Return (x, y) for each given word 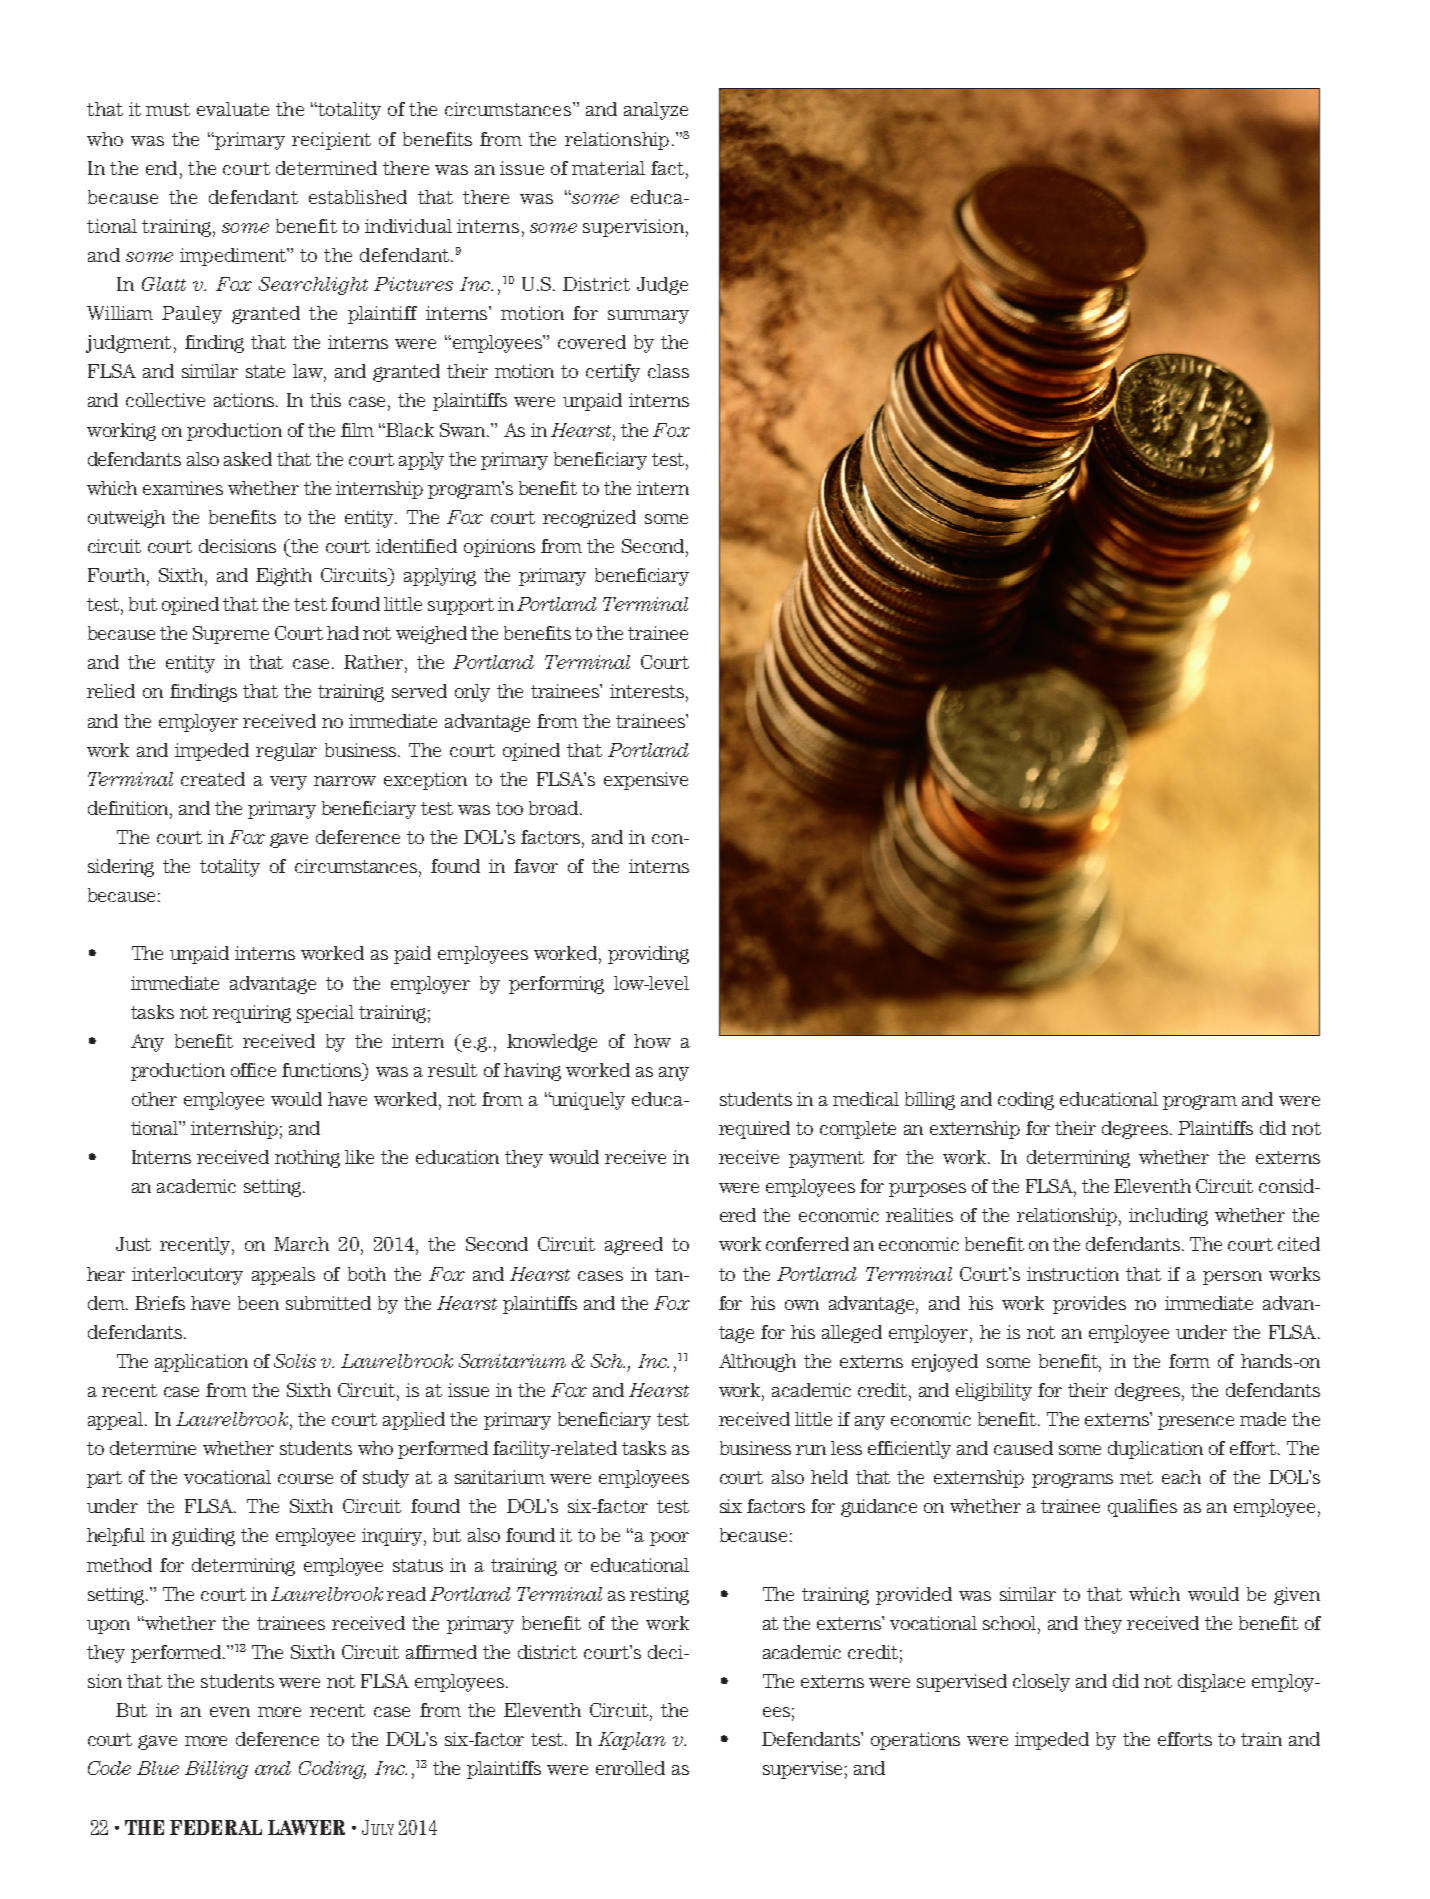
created (213, 779)
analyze (656, 111)
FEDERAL (216, 1827)
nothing (307, 1159)
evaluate (233, 109)
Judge (662, 286)
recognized (589, 519)
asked (248, 459)
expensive (646, 781)
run (811, 1450)
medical (866, 1099)
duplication (1155, 1450)
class (668, 371)
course (305, 1479)
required (754, 1130)
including (1168, 1217)
